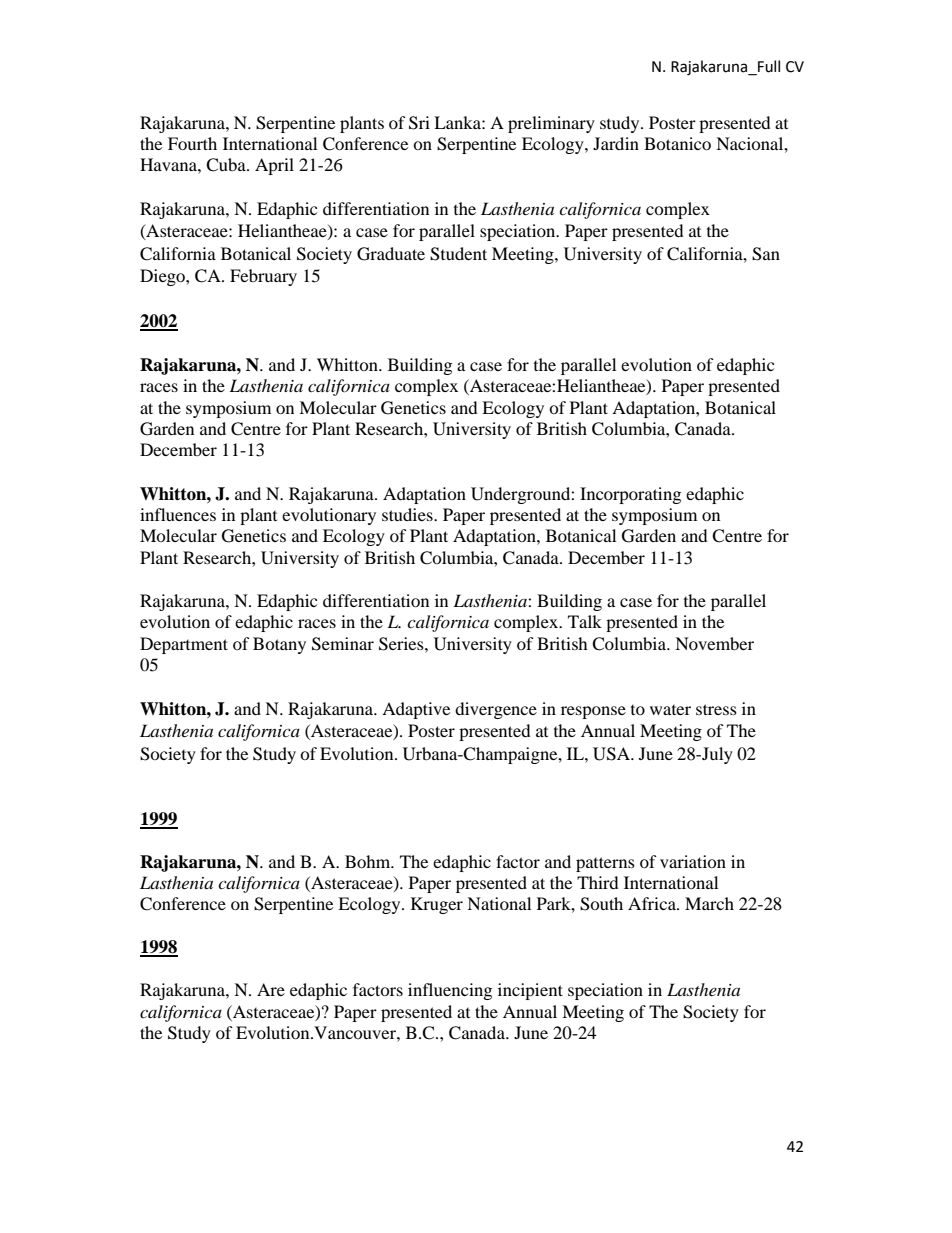 The image size is (952, 1233). What do you see at coordinates (408, 514) in the page?
I see `studies` at bounding box center [408, 514].
